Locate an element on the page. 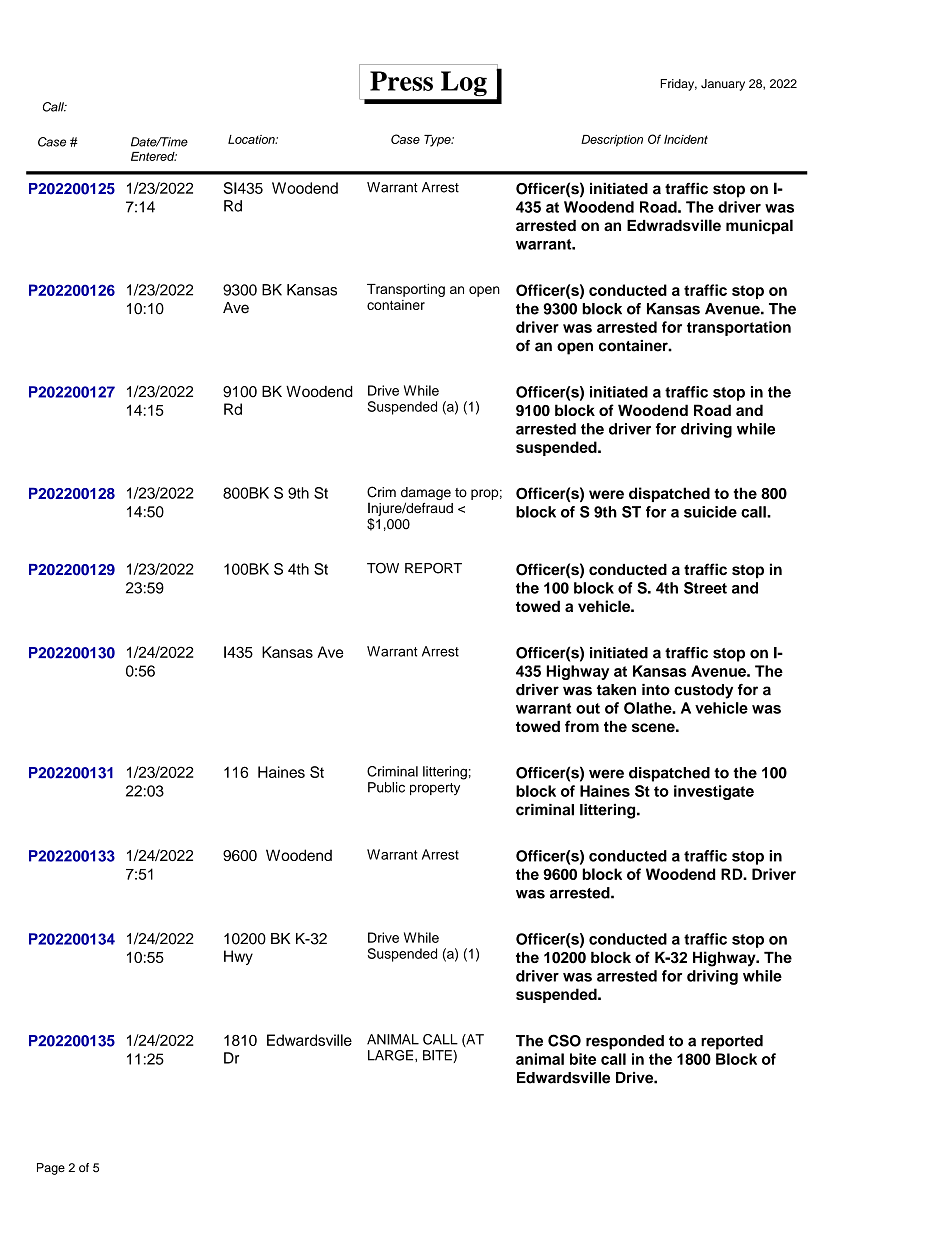 The image size is (952, 1233). Transporting is located at coordinates (406, 290).
